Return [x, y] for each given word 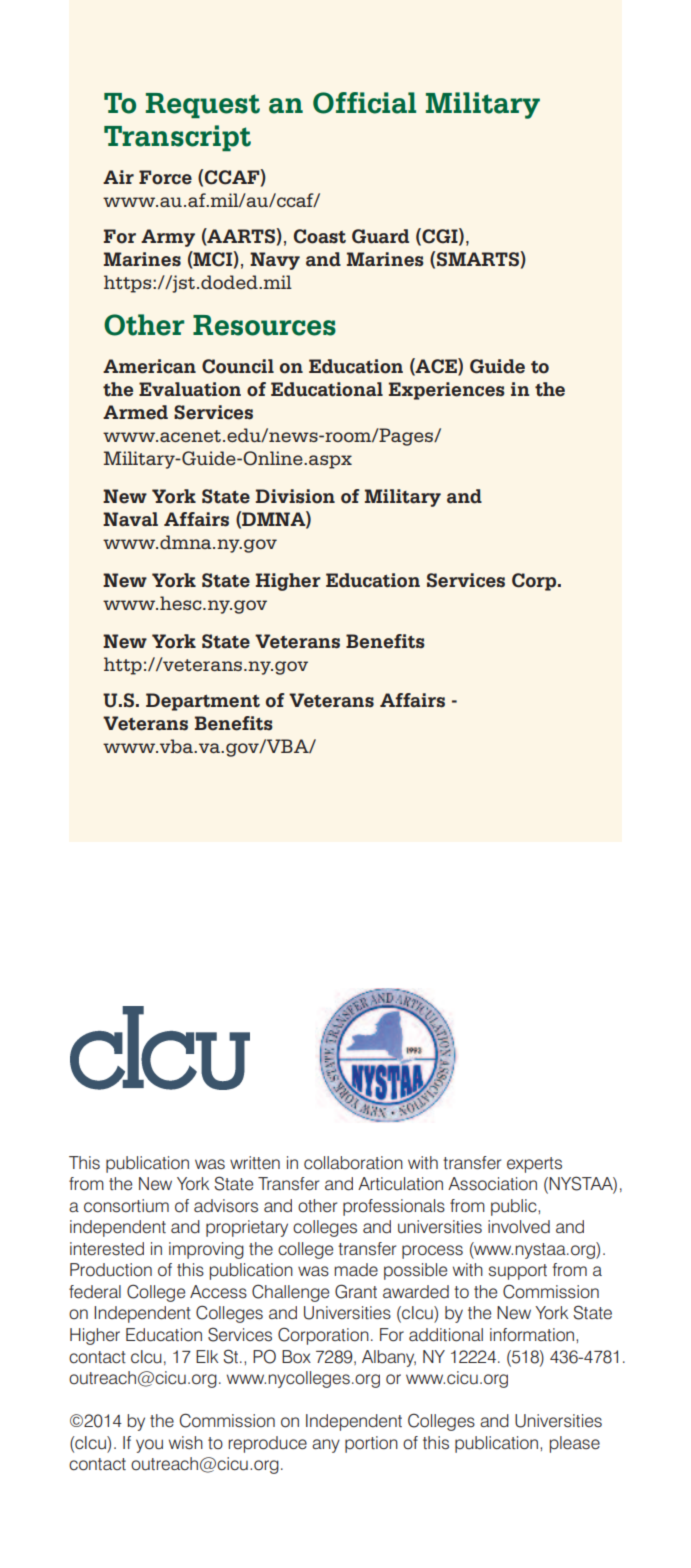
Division [295, 496]
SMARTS [479, 259]
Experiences [447, 391]
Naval [130, 519]
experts [534, 1165]
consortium [126, 1206]
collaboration [353, 1163]
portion [371, 1444]
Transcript [177, 138]
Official [364, 103]
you [149, 1446]
